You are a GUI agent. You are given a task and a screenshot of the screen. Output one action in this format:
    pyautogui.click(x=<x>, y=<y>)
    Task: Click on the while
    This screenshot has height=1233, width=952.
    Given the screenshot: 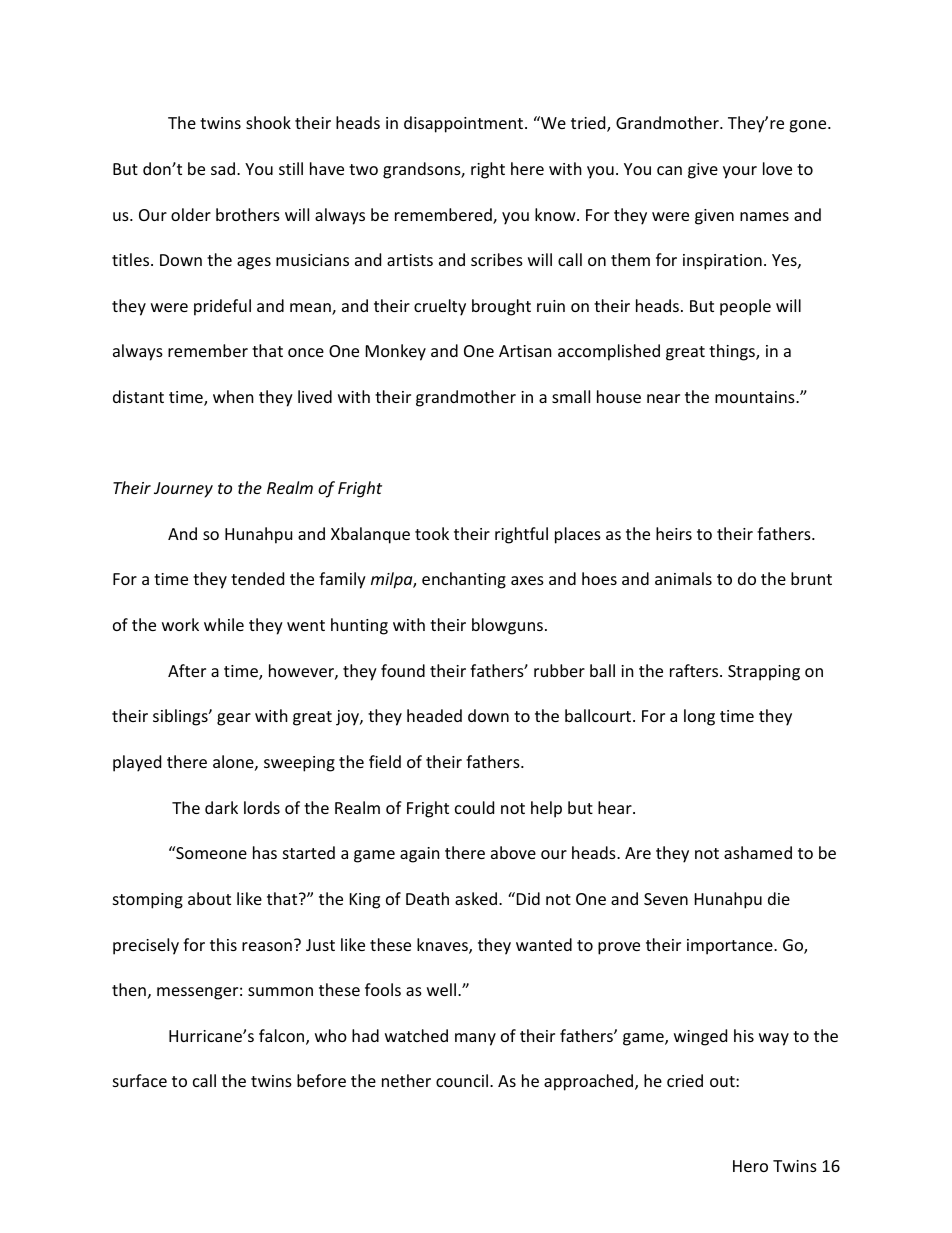 What is the action you would take?
    pyautogui.click(x=224, y=624)
